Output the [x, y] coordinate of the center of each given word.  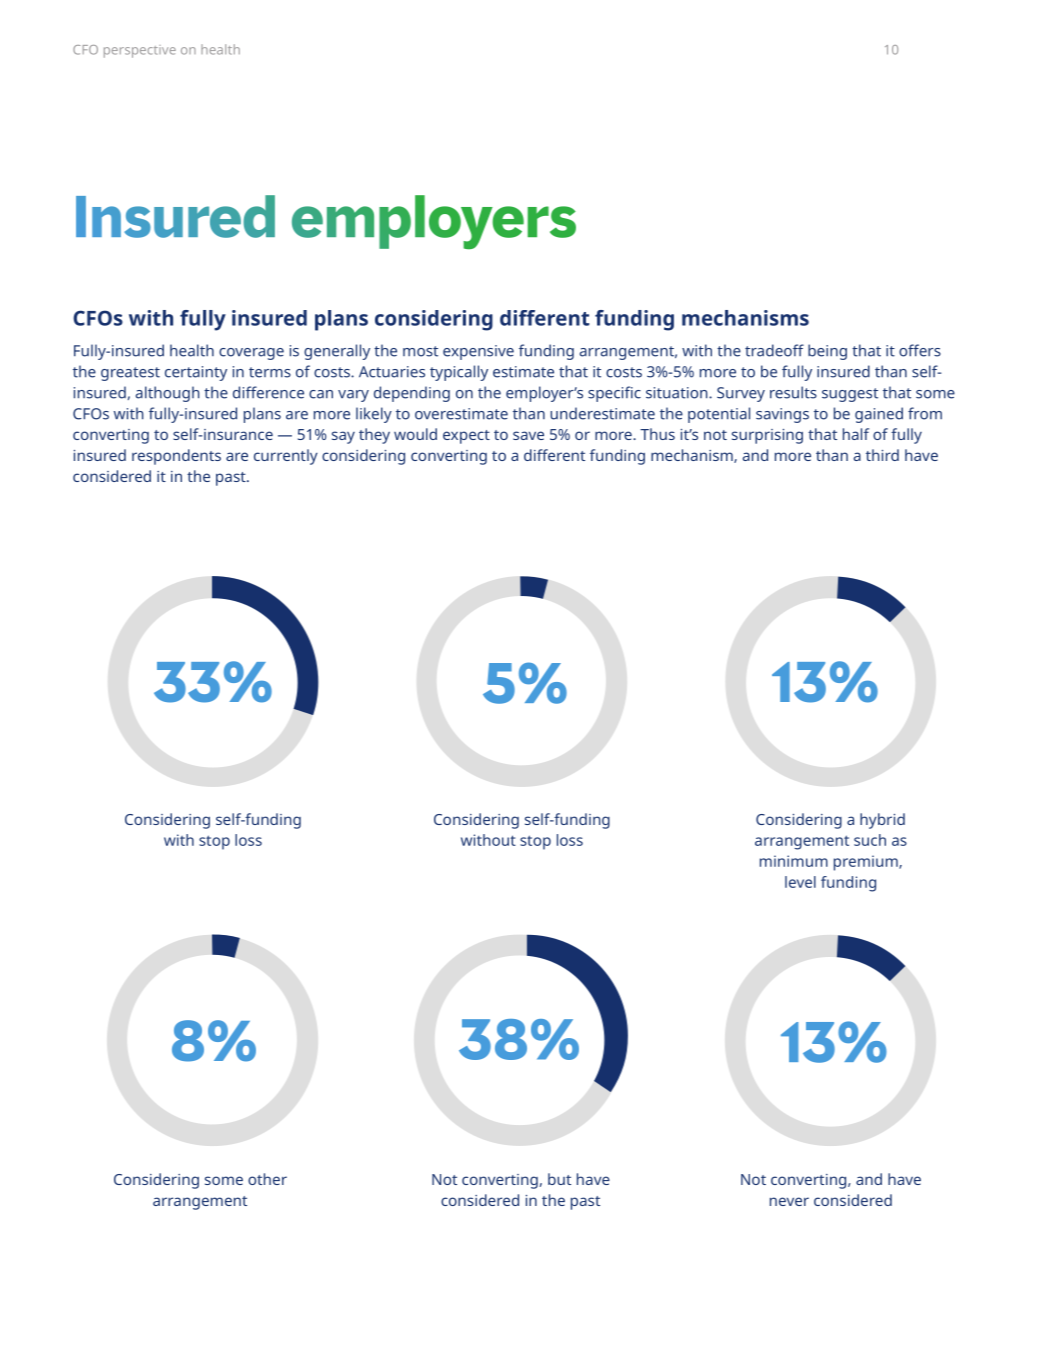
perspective [140, 51]
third [882, 455]
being [827, 352]
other [267, 1179]
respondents [176, 457]
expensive [478, 352]
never [789, 1201]
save [528, 435]
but [559, 1179]
